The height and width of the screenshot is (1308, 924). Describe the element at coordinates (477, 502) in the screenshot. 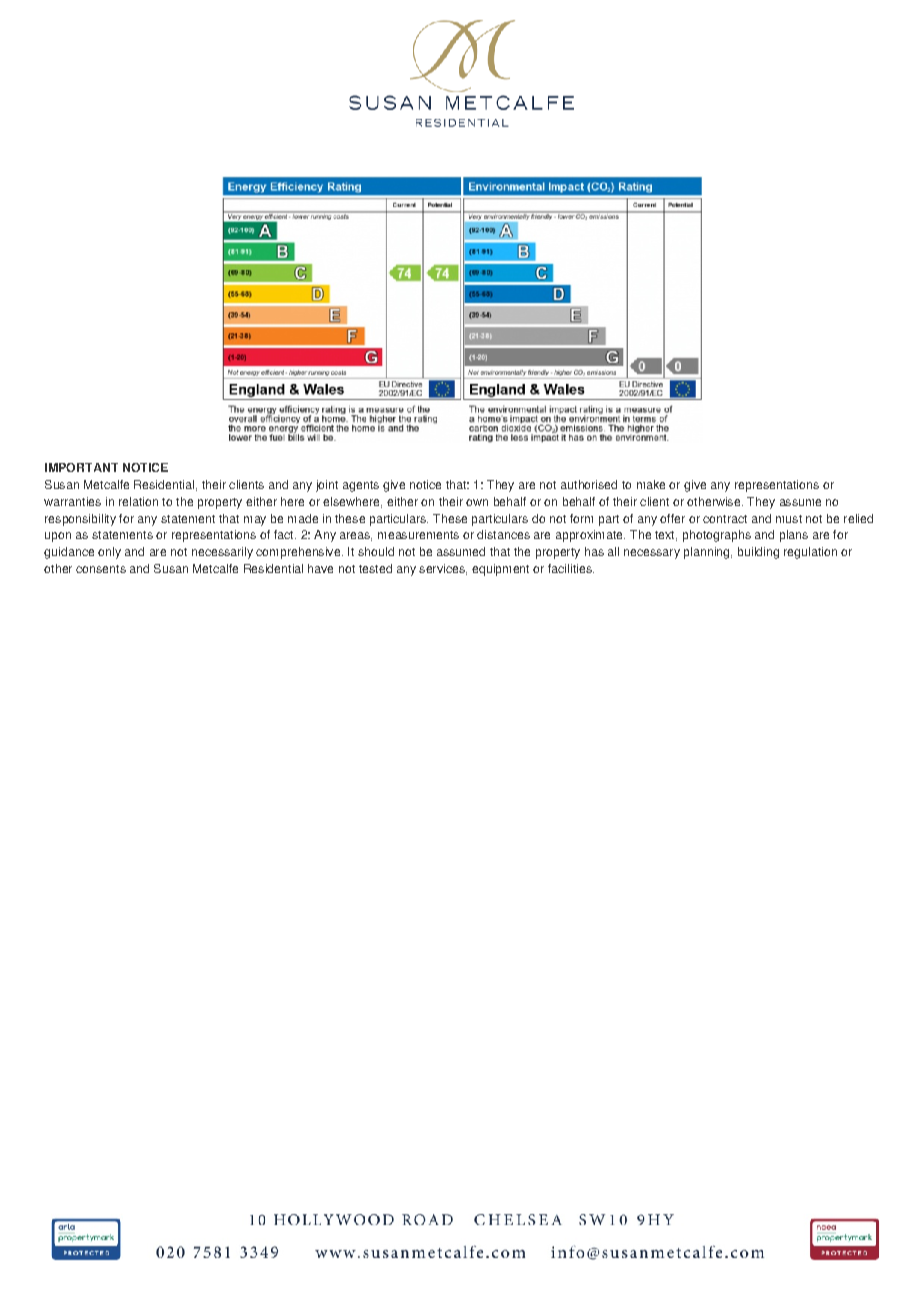

I see `own` at that location.
